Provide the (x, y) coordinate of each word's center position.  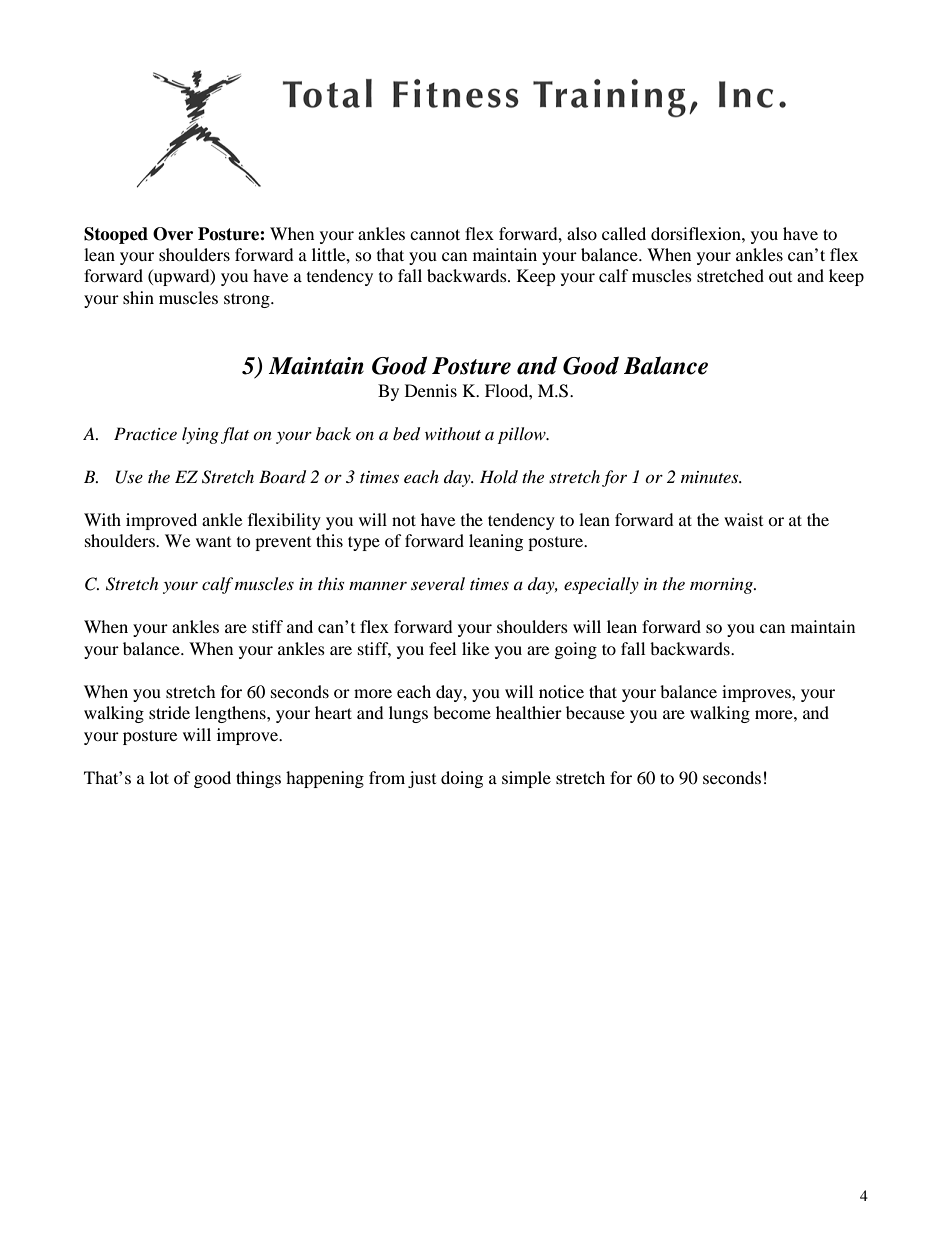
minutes (711, 477)
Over (173, 234)
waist (743, 519)
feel (442, 648)
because (595, 712)
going (576, 650)
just (422, 779)
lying (200, 435)
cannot (435, 234)
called (624, 233)
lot (159, 777)
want (213, 542)
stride (169, 712)
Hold (499, 476)
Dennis (431, 390)
